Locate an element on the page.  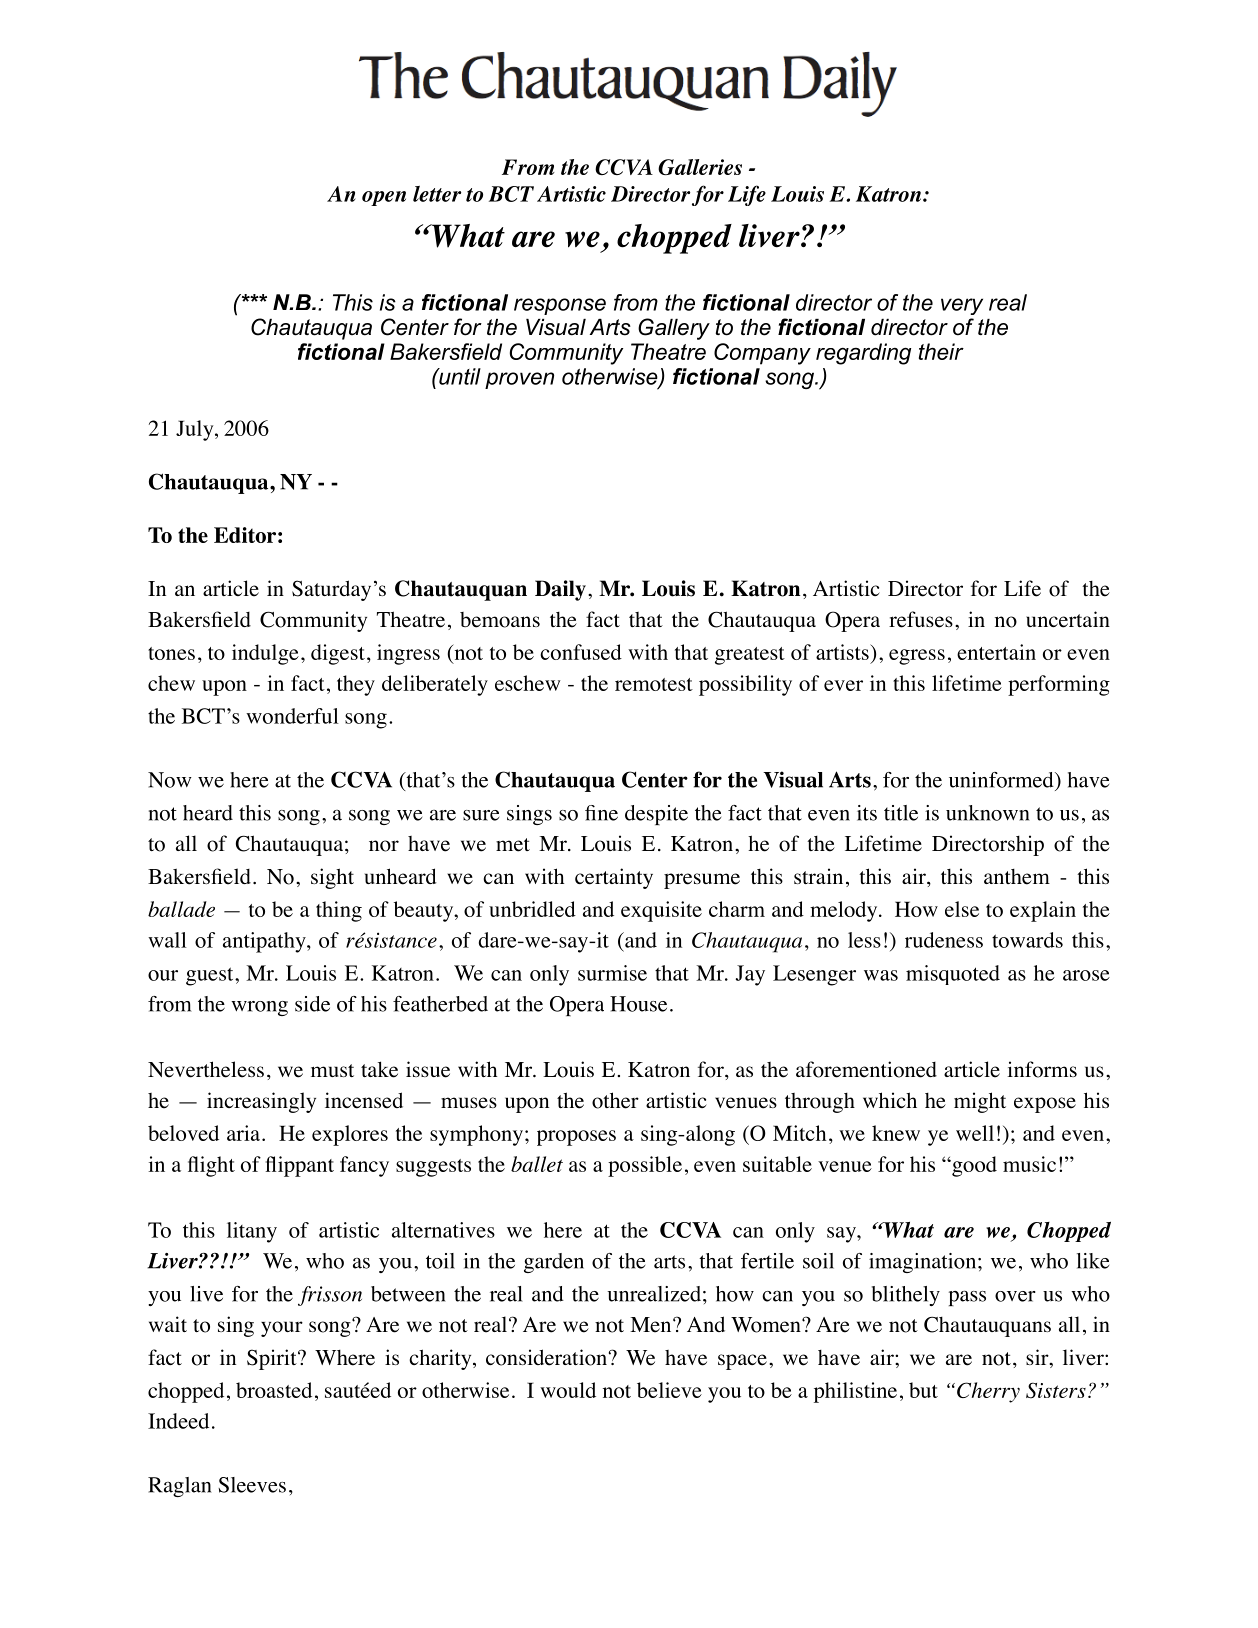
despite is located at coordinates (656, 815).
